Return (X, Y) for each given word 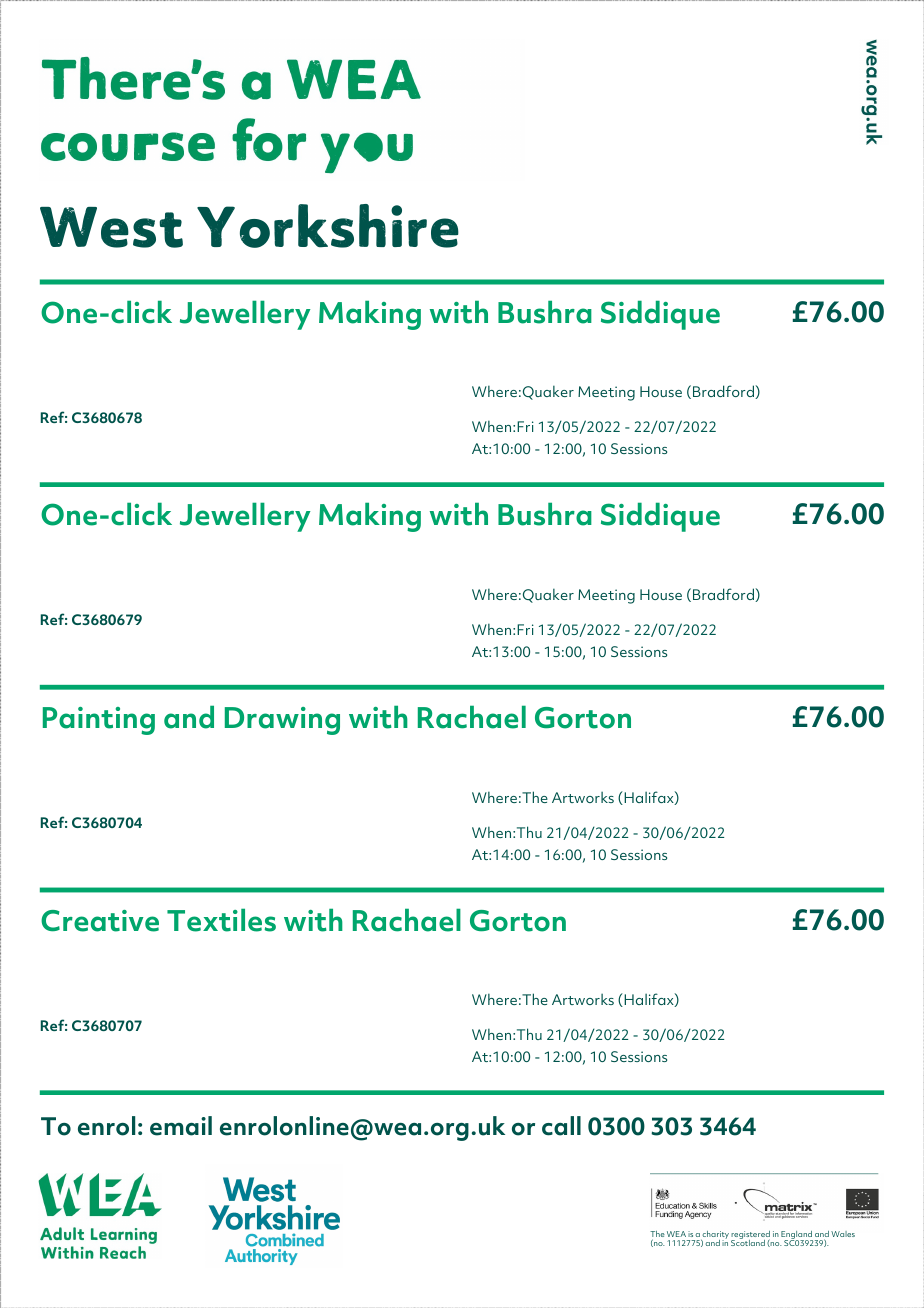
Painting (99, 721)
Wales (843, 1234)
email (181, 1126)
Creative (100, 921)
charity (715, 1236)
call (561, 1126)
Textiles (221, 920)
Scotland (748, 1242)
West (111, 227)
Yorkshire (328, 226)
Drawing (282, 721)
